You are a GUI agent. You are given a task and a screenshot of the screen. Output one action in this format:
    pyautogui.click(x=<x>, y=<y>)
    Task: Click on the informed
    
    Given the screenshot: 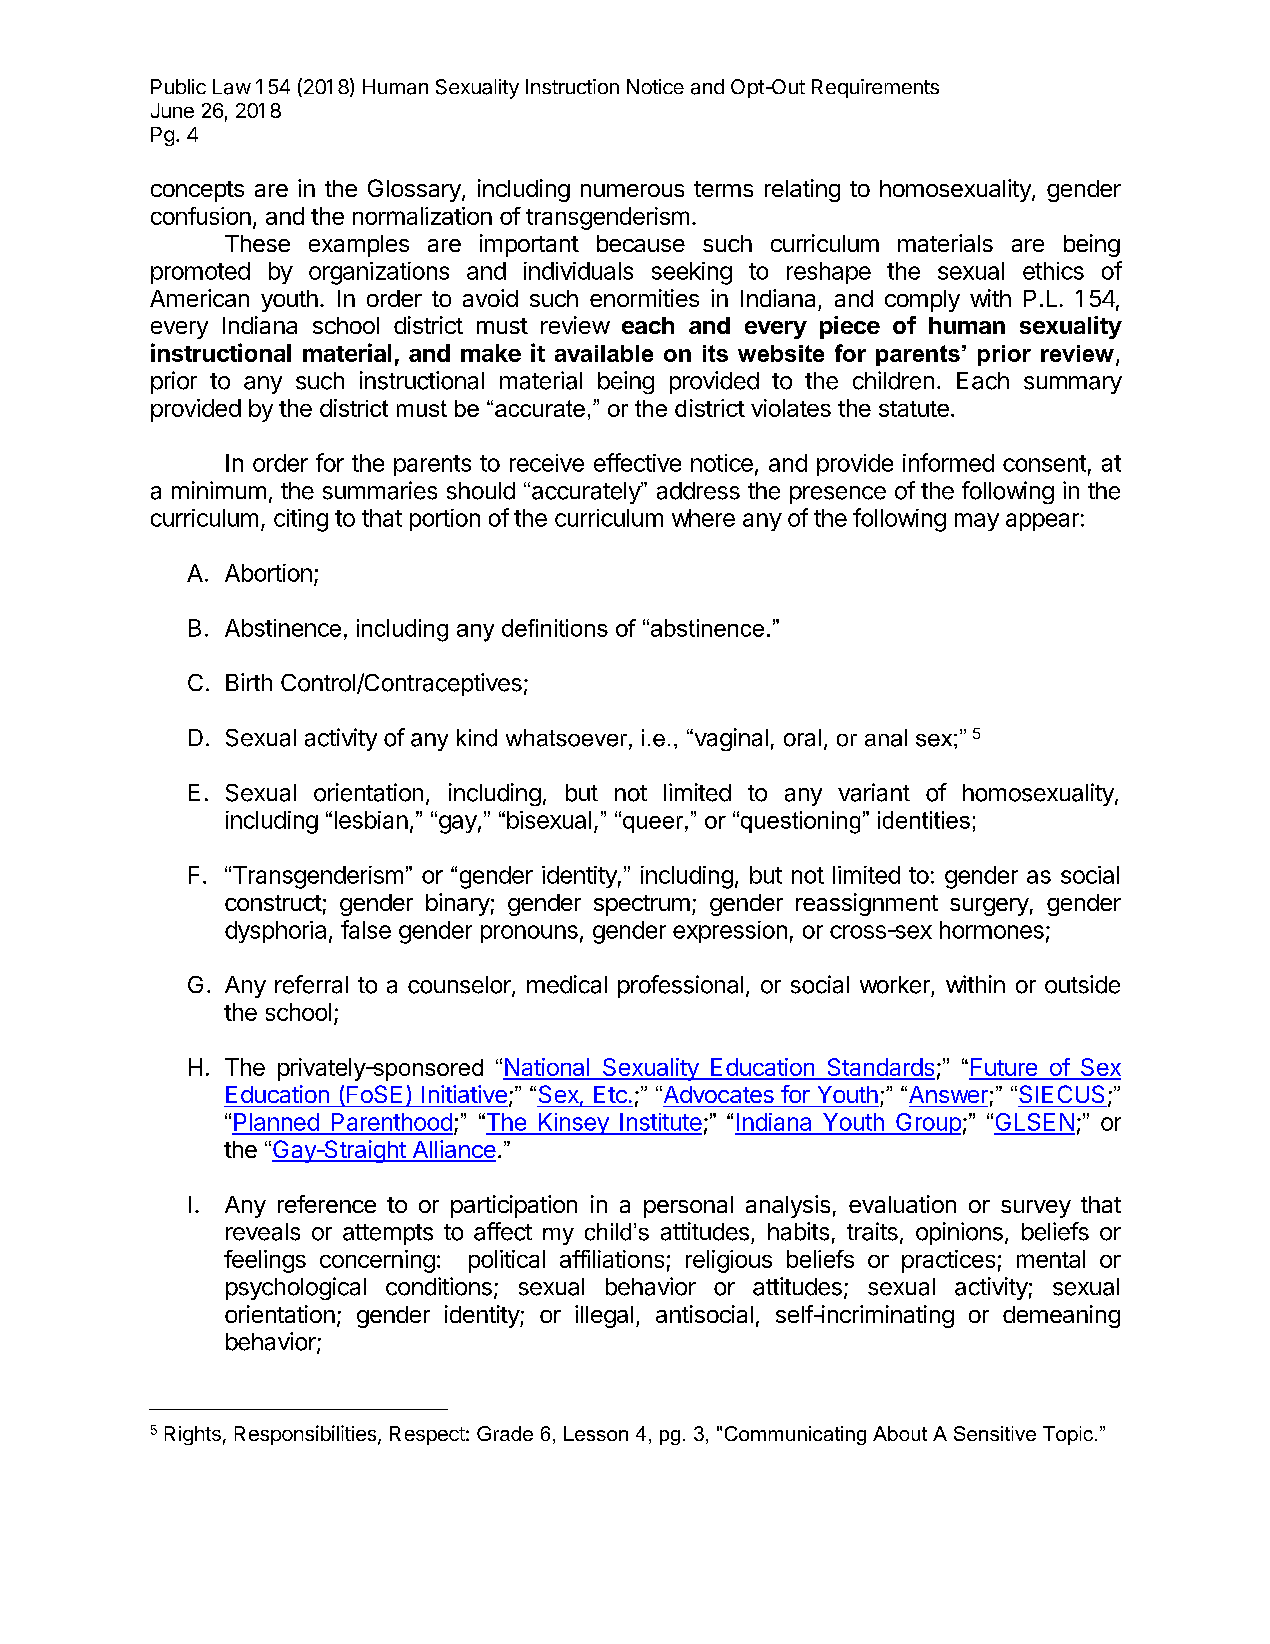 What is the action you would take?
    pyautogui.click(x=948, y=462)
